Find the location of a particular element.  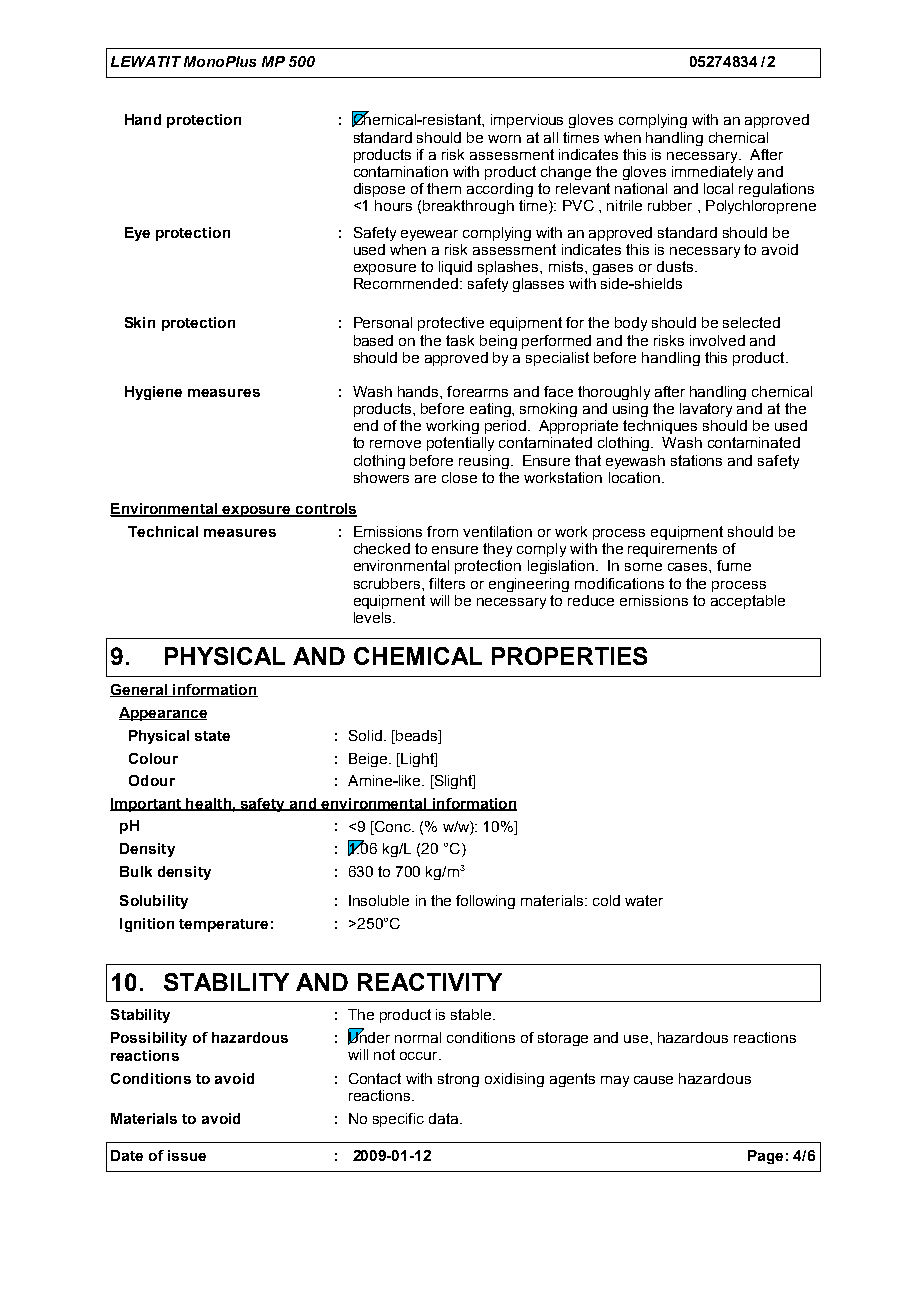

Conc is located at coordinates (393, 828).
